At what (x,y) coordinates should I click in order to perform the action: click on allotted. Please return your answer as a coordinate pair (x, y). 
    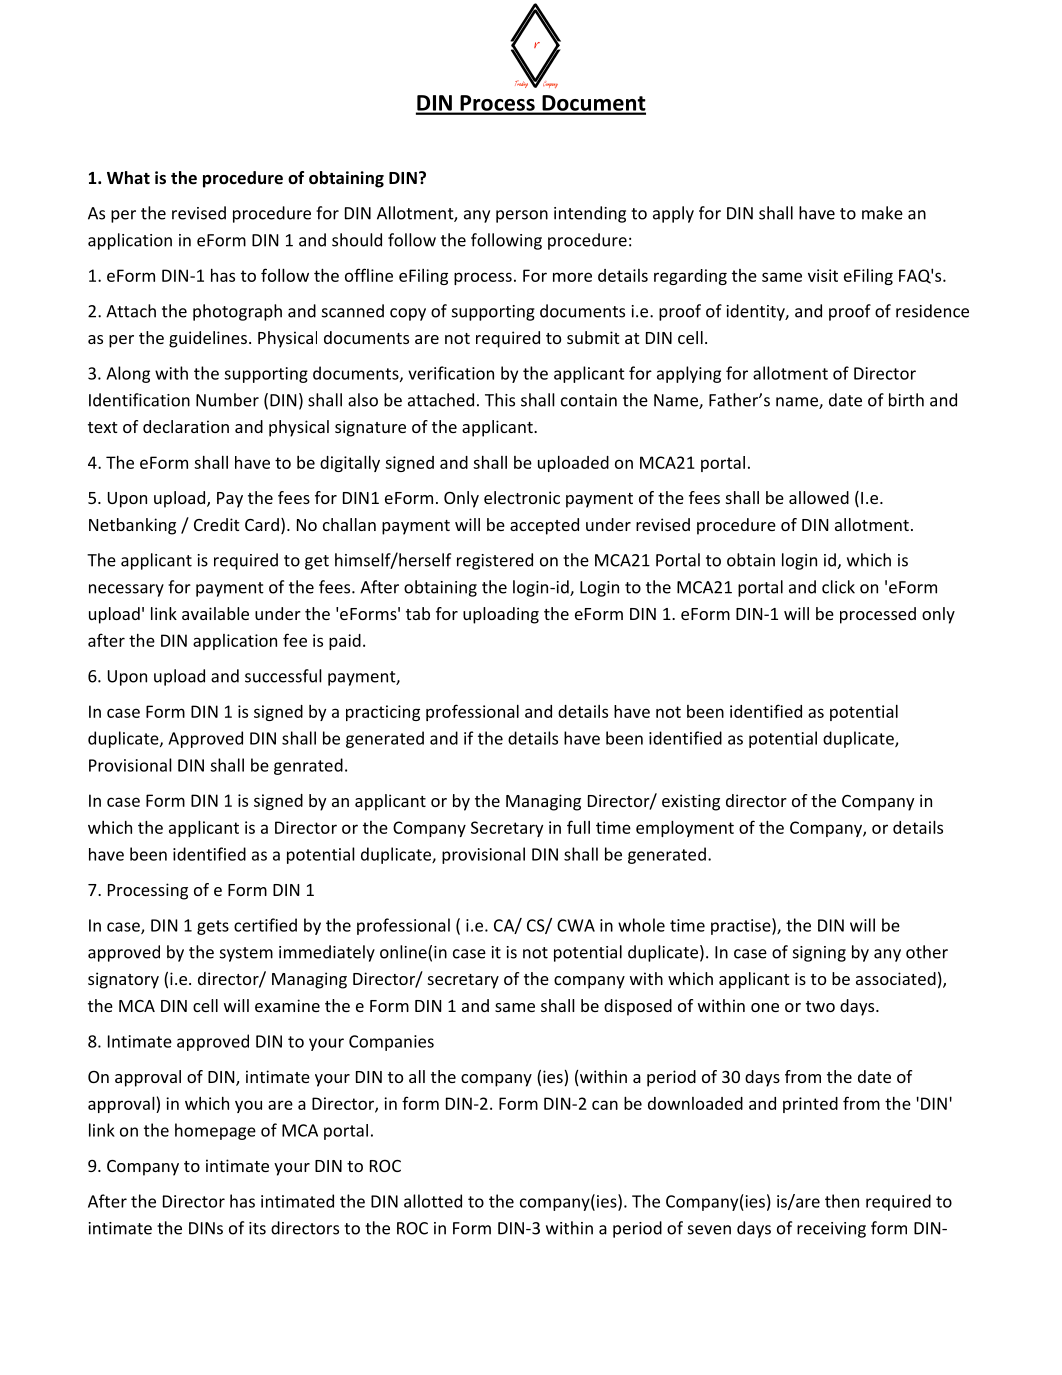
    Looking at the image, I should click on (433, 1201).
